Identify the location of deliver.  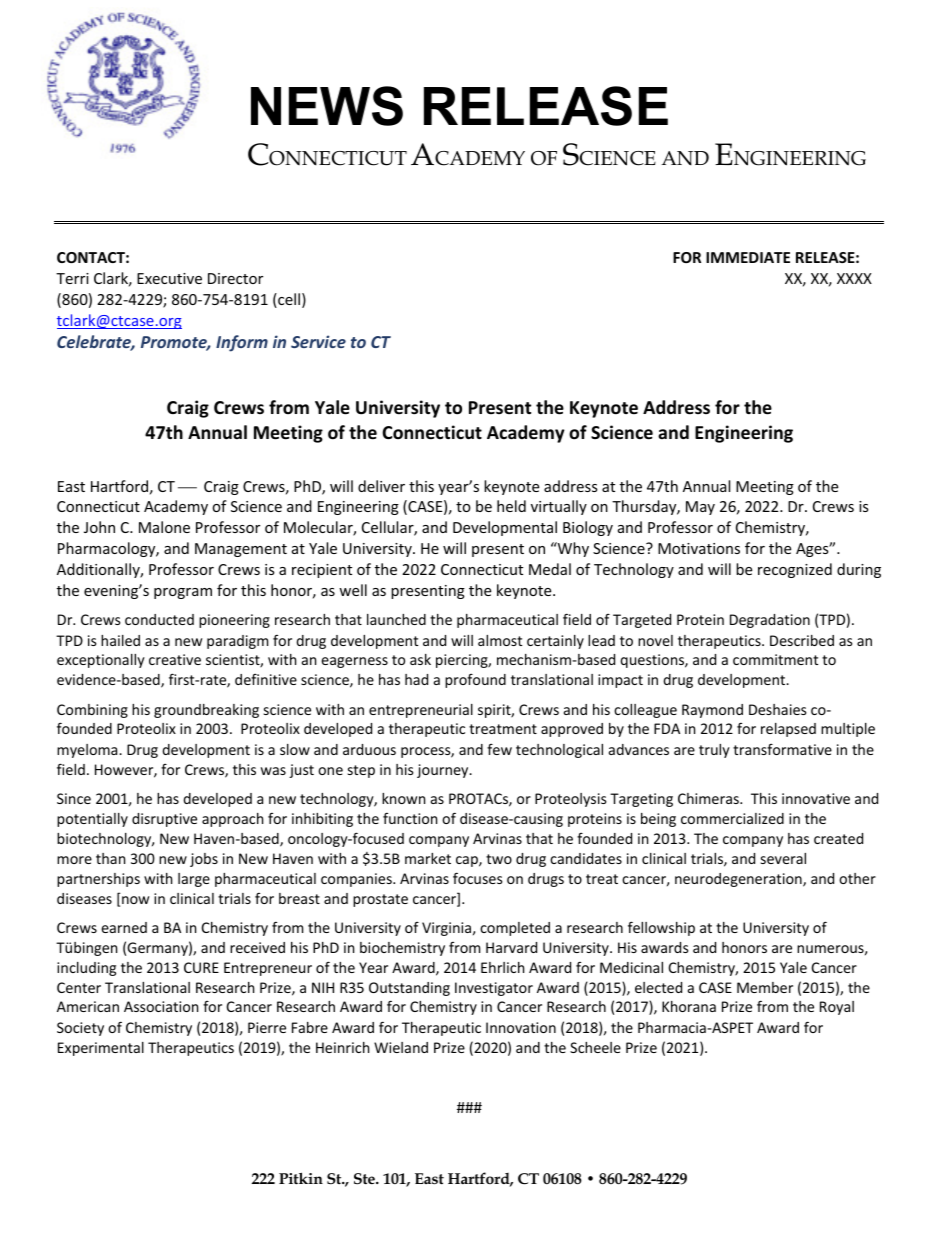
(381, 486).
